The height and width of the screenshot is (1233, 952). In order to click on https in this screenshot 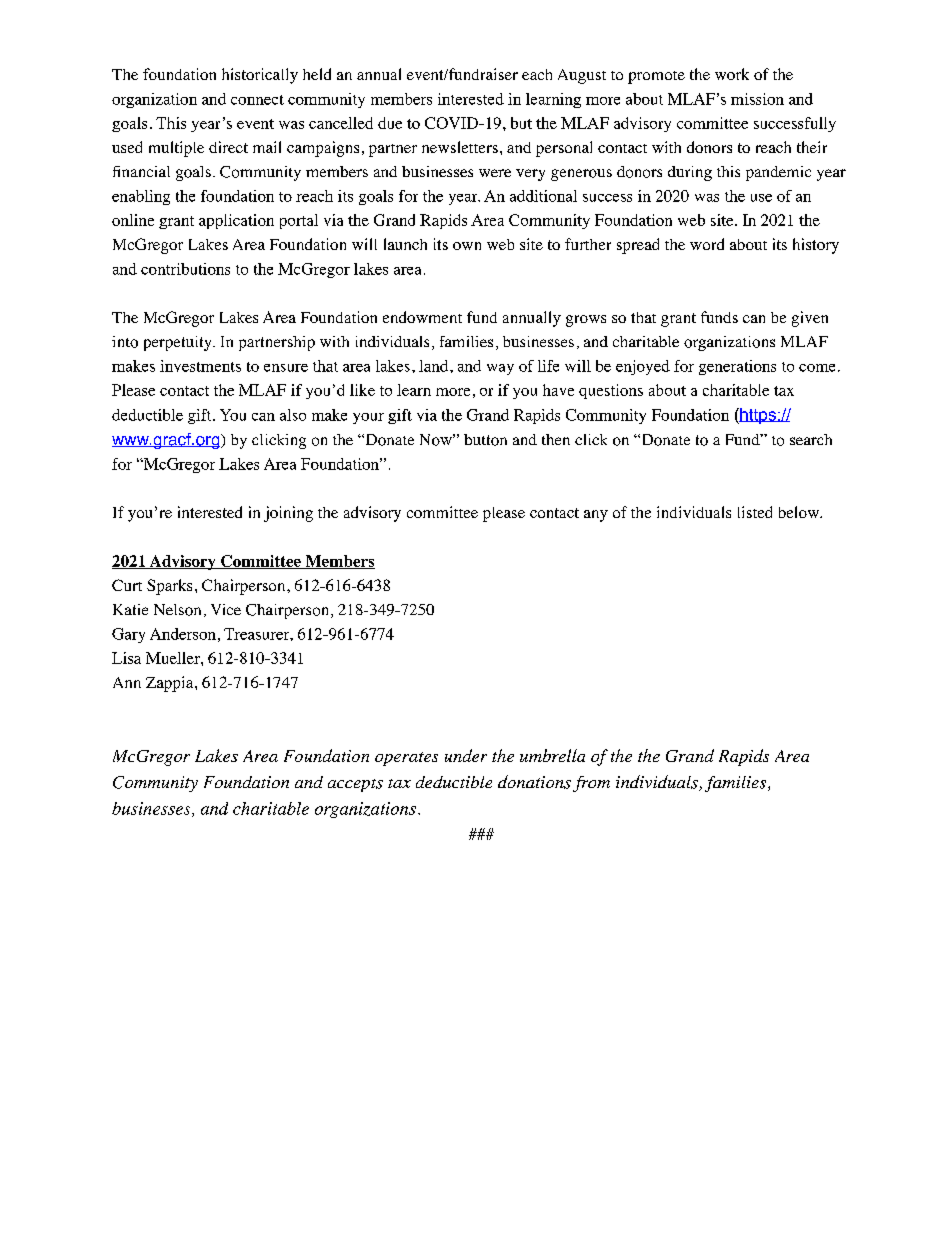, I will do `click(758, 416)`.
